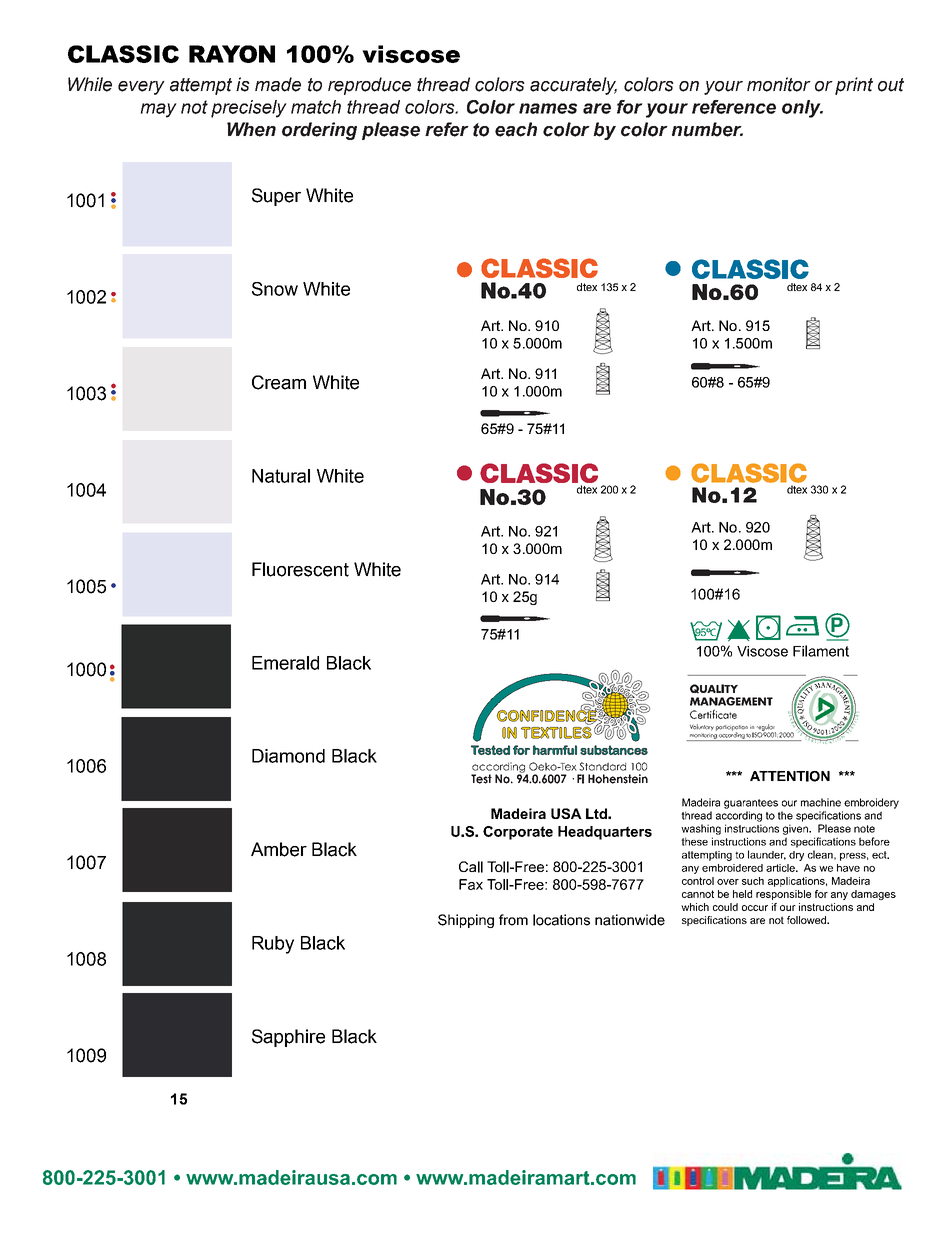  What do you see at coordinates (279, 382) in the document?
I see `Cream` at bounding box center [279, 382].
